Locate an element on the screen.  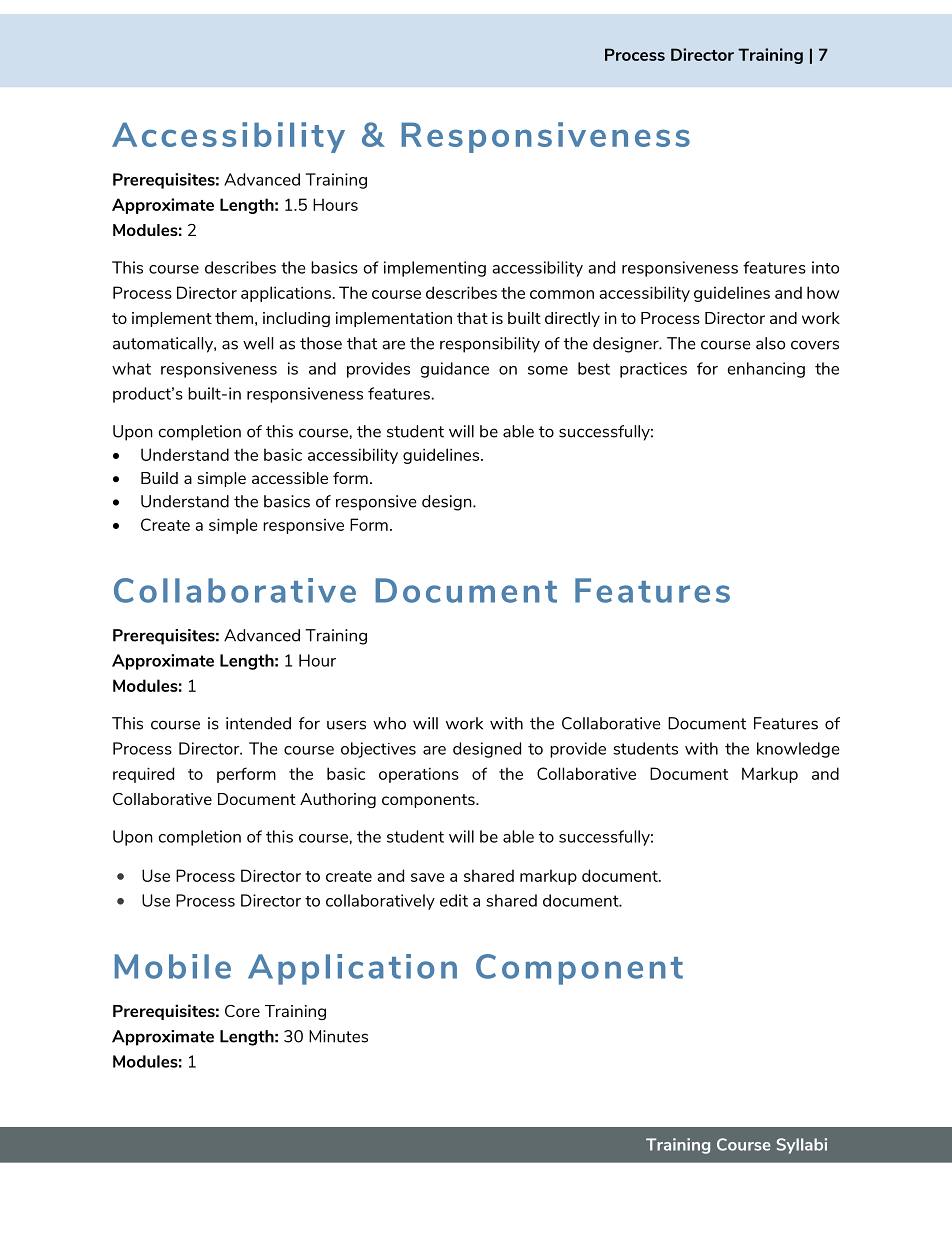
how is located at coordinates (823, 292).
